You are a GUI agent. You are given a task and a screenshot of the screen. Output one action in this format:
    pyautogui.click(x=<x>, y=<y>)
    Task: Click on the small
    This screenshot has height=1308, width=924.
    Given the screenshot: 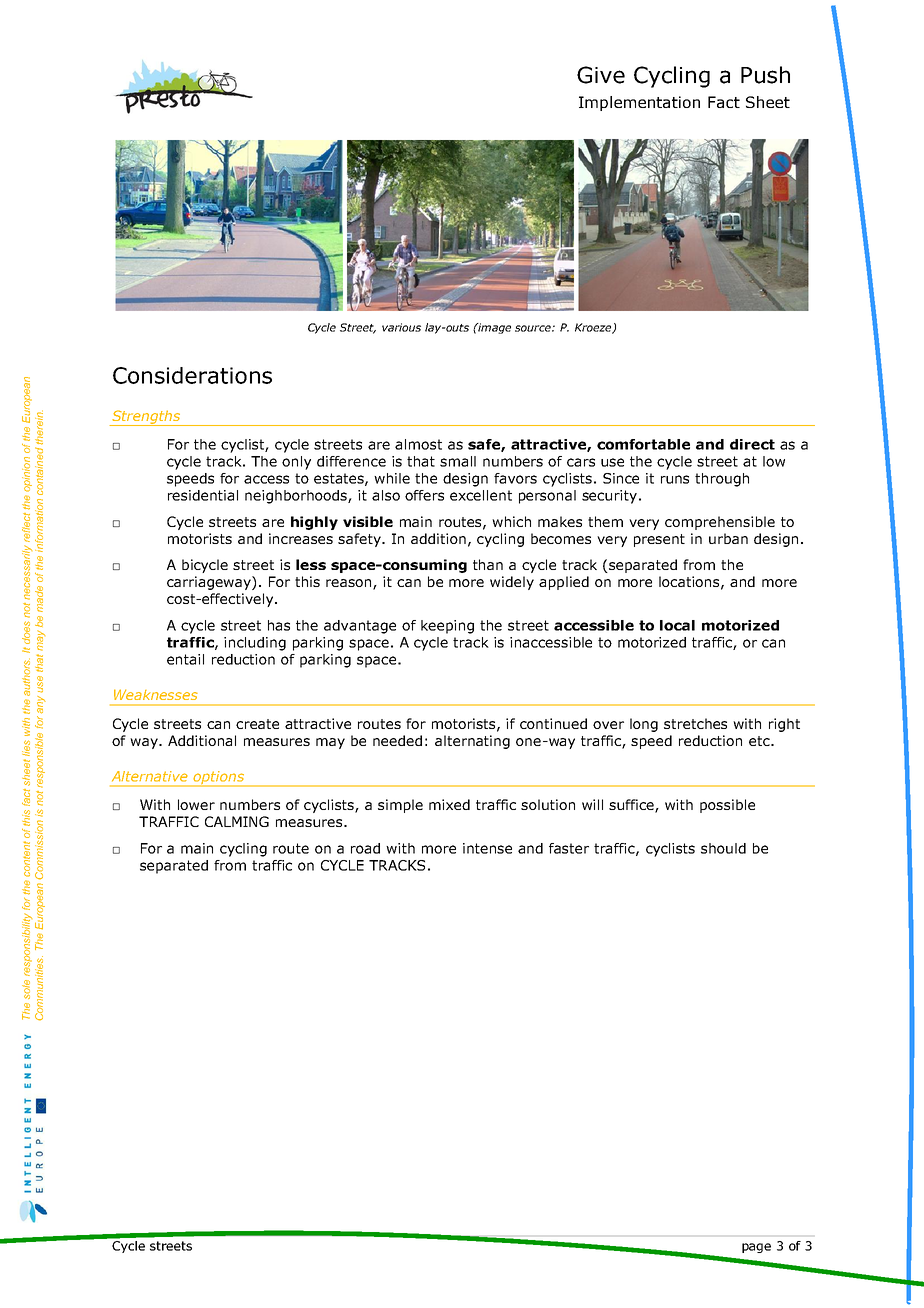 What is the action you would take?
    pyautogui.click(x=458, y=461)
